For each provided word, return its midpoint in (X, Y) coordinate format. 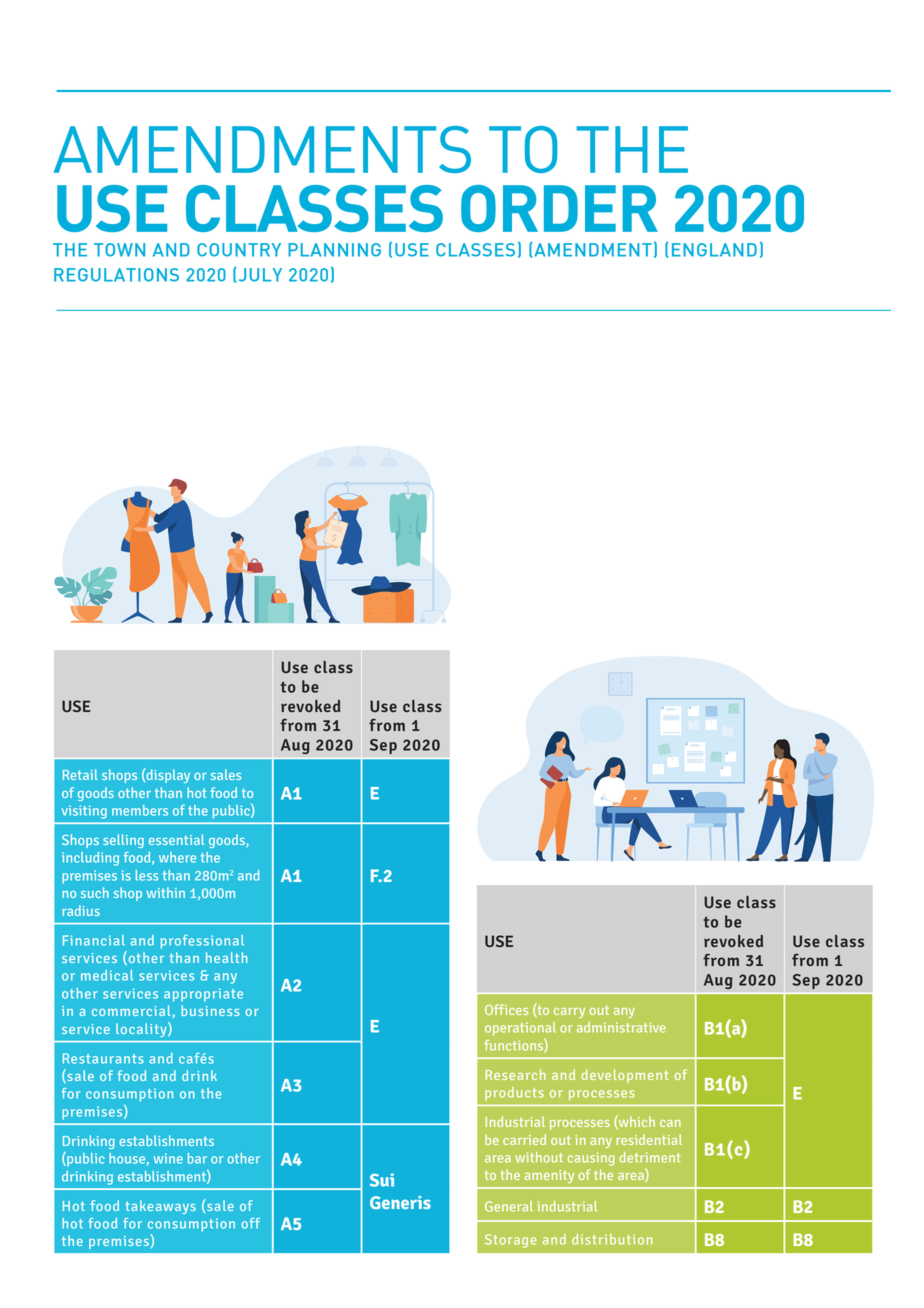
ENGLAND (714, 250)
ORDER (559, 208)
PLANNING (334, 250)
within (166, 892)
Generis (400, 1202)
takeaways (160, 1207)
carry (569, 1013)
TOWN (119, 250)
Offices (506, 1009)
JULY (259, 274)
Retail (80, 774)
